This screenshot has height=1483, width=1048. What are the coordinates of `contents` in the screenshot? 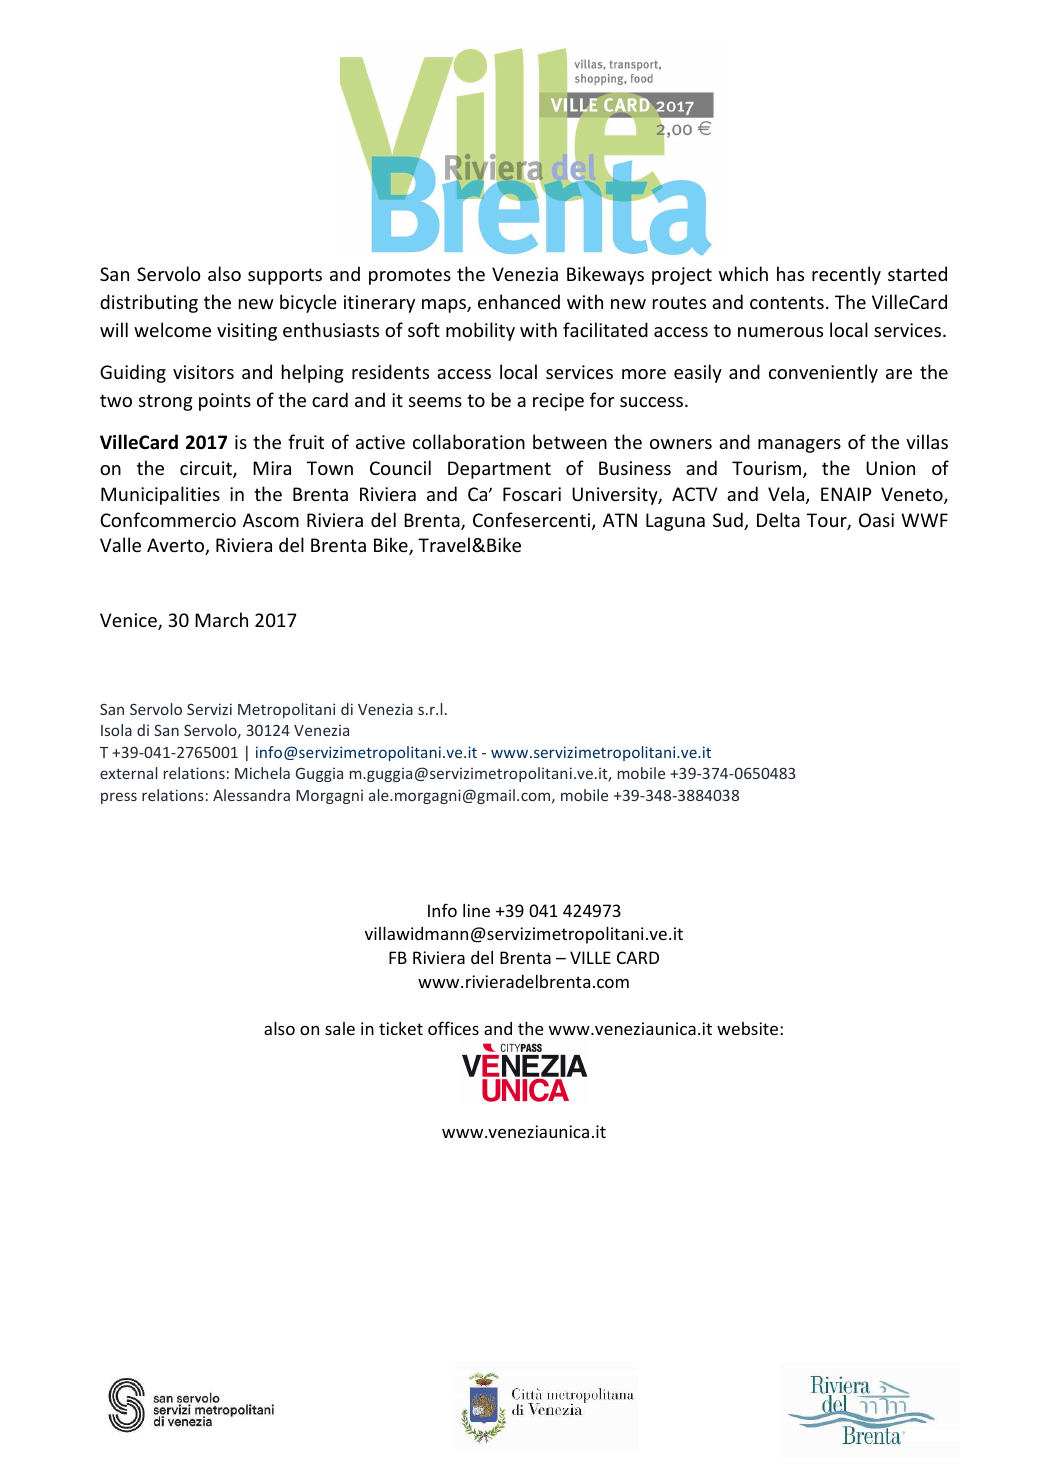 It's located at (787, 302).
